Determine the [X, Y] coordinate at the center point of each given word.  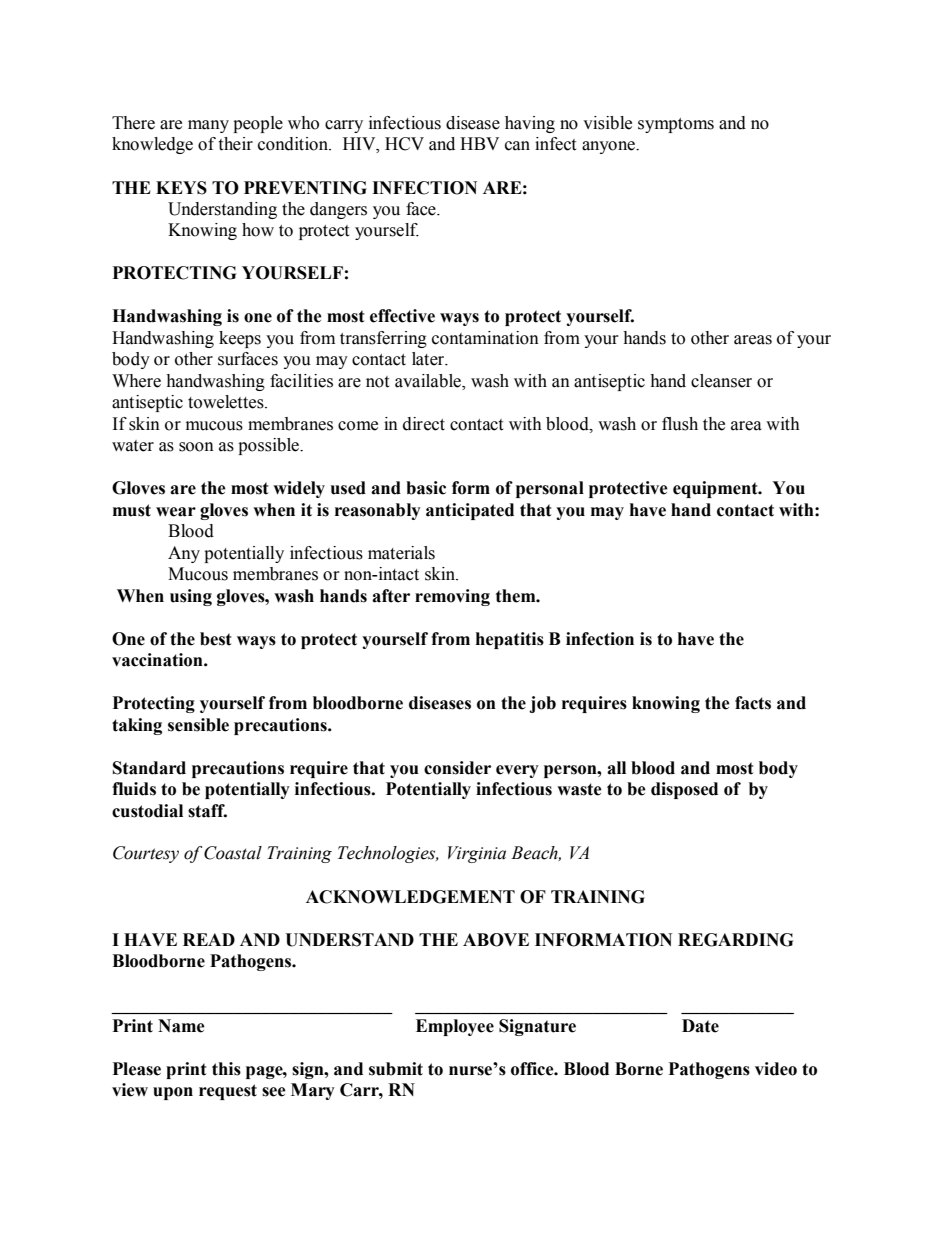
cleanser [721, 381]
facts [753, 703]
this [226, 1069]
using [191, 597]
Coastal [233, 853]
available [429, 381]
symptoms [676, 125]
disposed [684, 790]
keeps [240, 339]
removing [452, 597]
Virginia [477, 854]
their [235, 144]
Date [700, 1026]
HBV [479, 143]
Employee [455, 1027]
